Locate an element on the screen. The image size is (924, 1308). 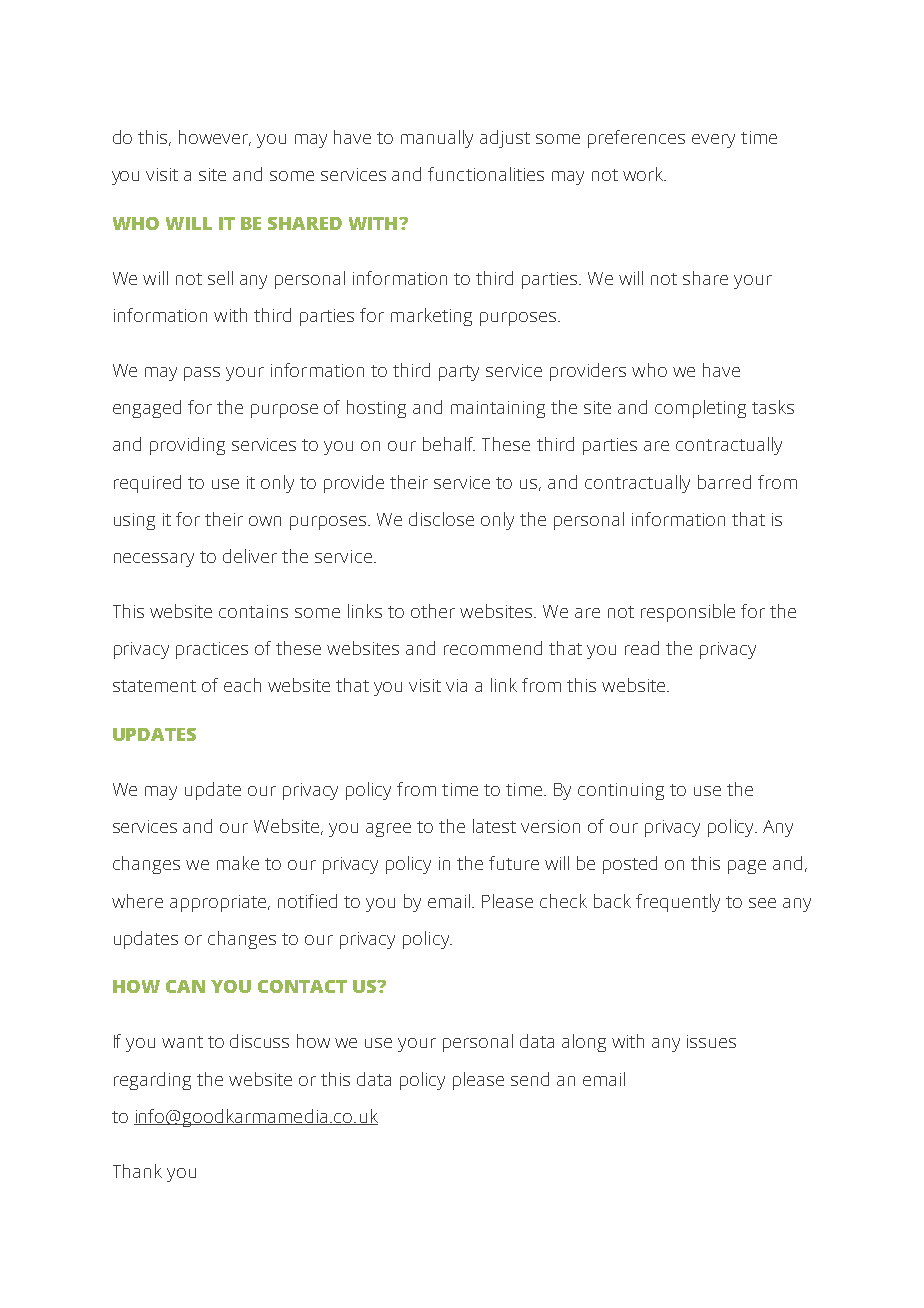
Thank is located at coordinates (137, 1171).
